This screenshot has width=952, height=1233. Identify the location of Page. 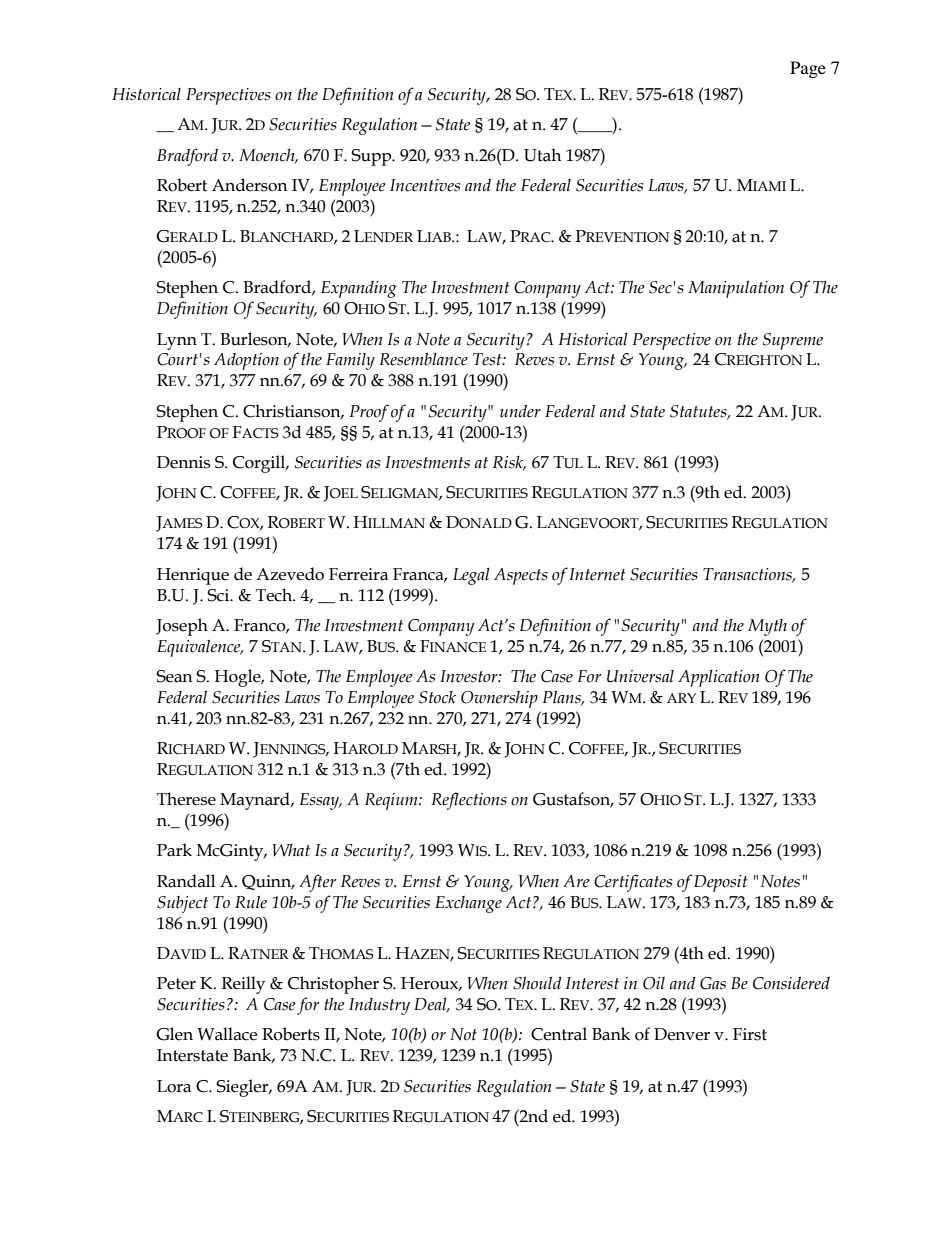
(808, 69).
